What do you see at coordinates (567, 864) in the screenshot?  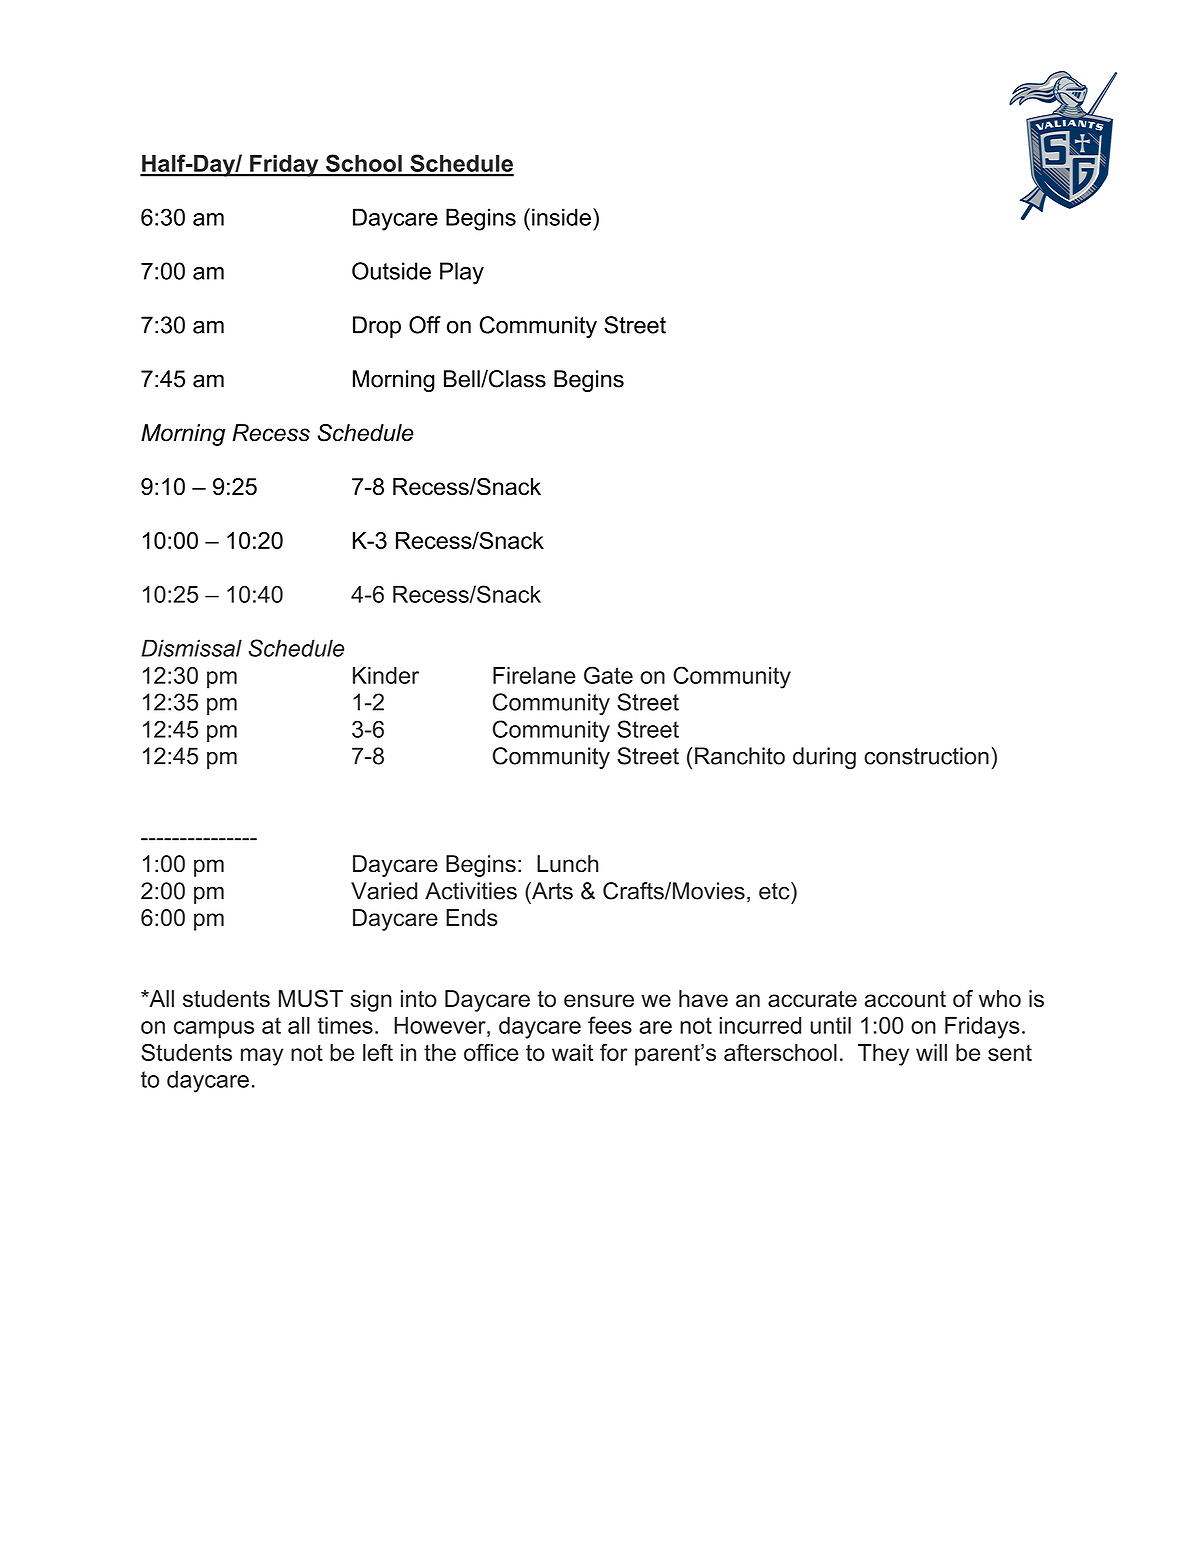 I see `Lunch` at bounding box center [567, 864].
